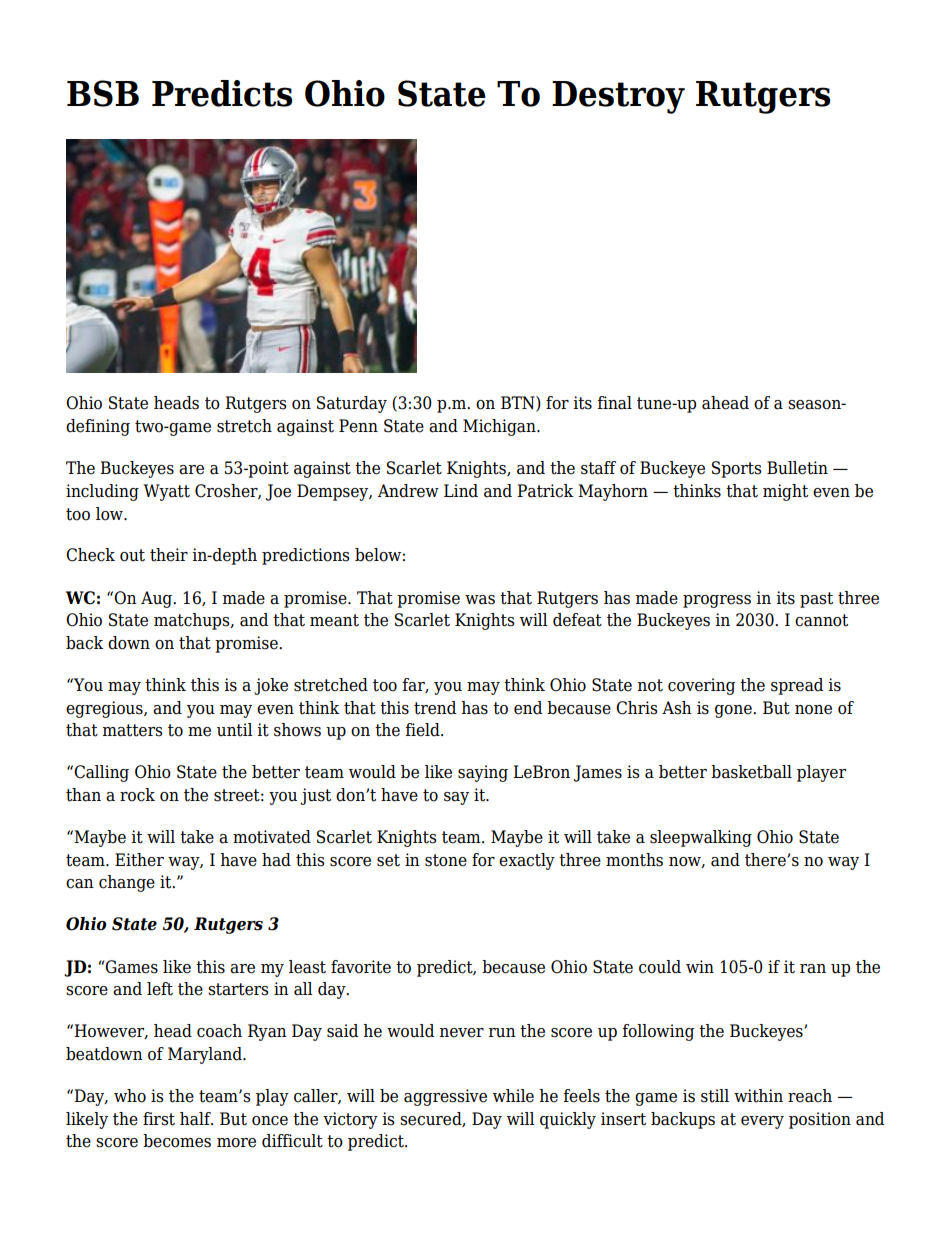  I want to click on Wyatt, so click(167, 492).
